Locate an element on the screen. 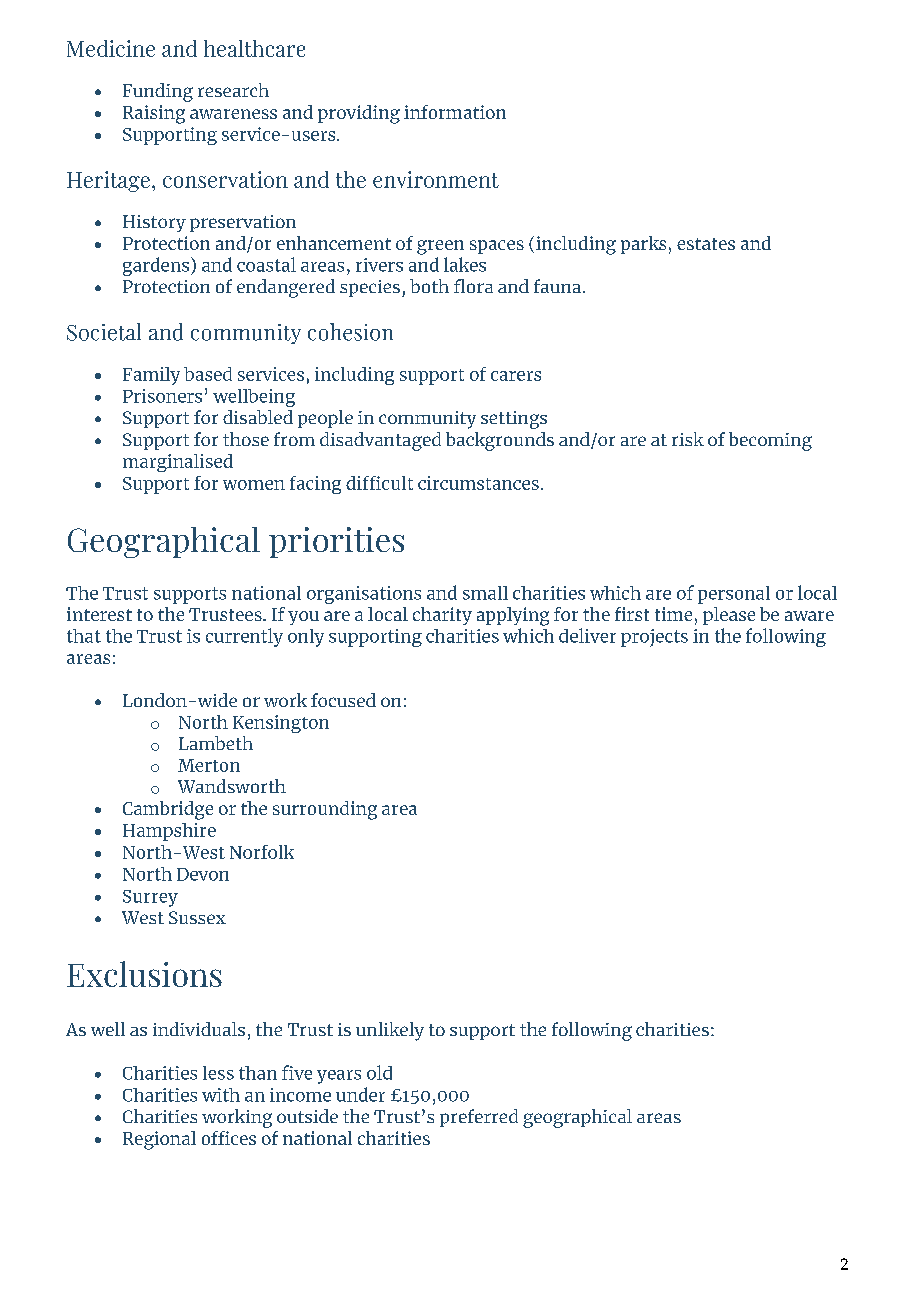  parks is located at coordinates (643, 245).
